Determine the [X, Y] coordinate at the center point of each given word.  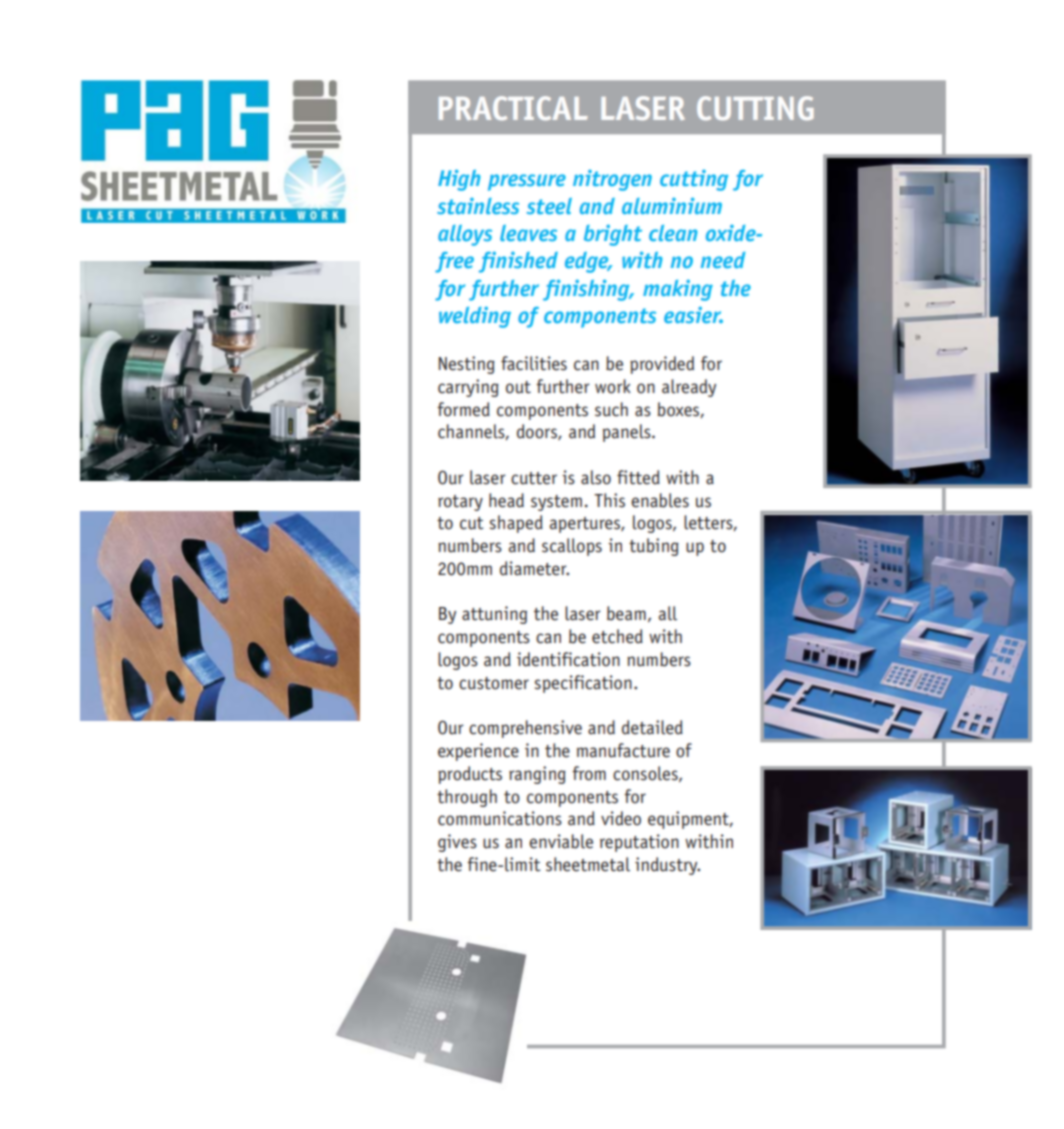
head [506, 500]
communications [500, 818]
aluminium [672, 205]
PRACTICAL [513, 108]
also [596, 477]
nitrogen [612, 180]
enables [660, 500]
